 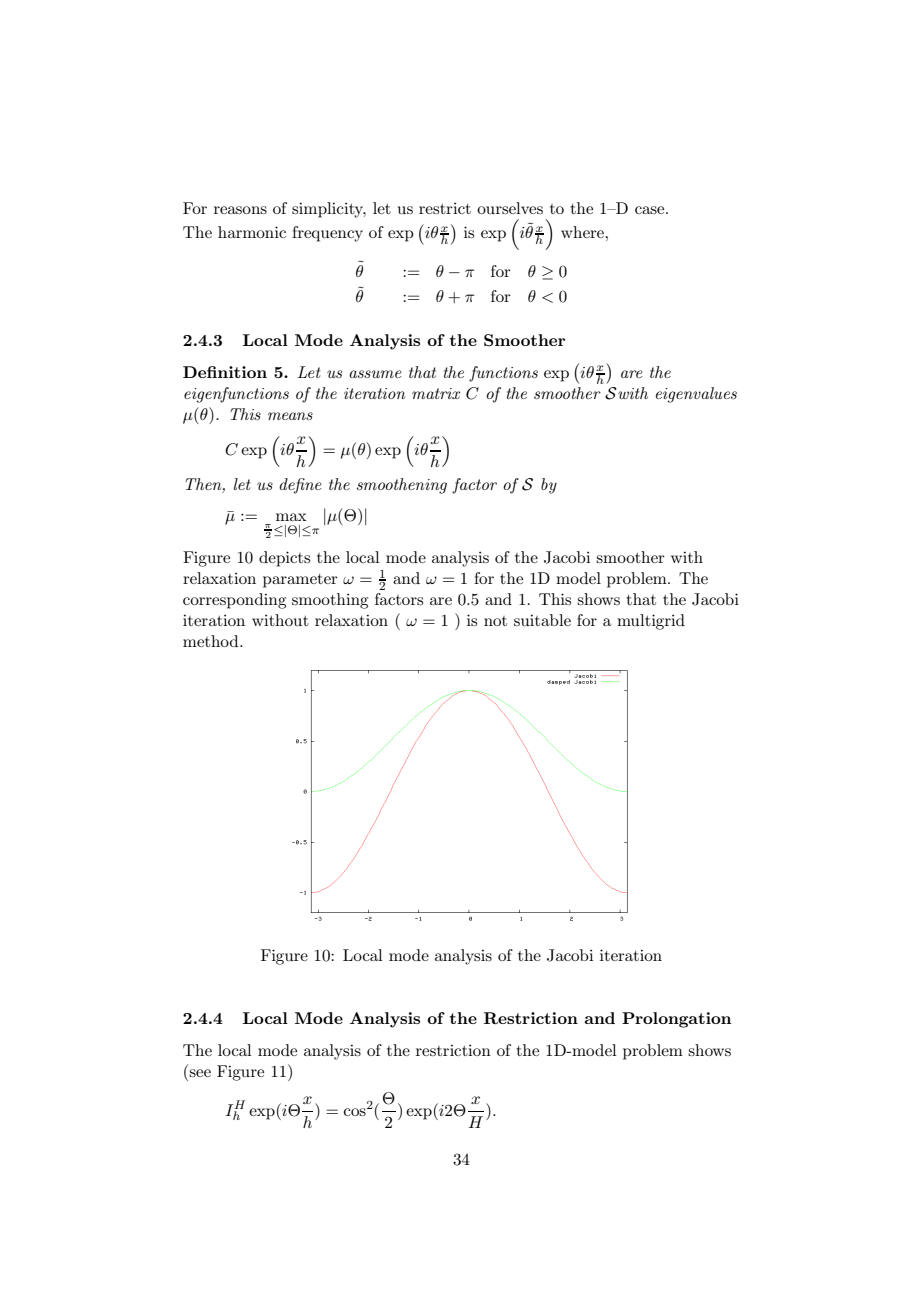 I want to click on see, so click(x=200, y=1073).
